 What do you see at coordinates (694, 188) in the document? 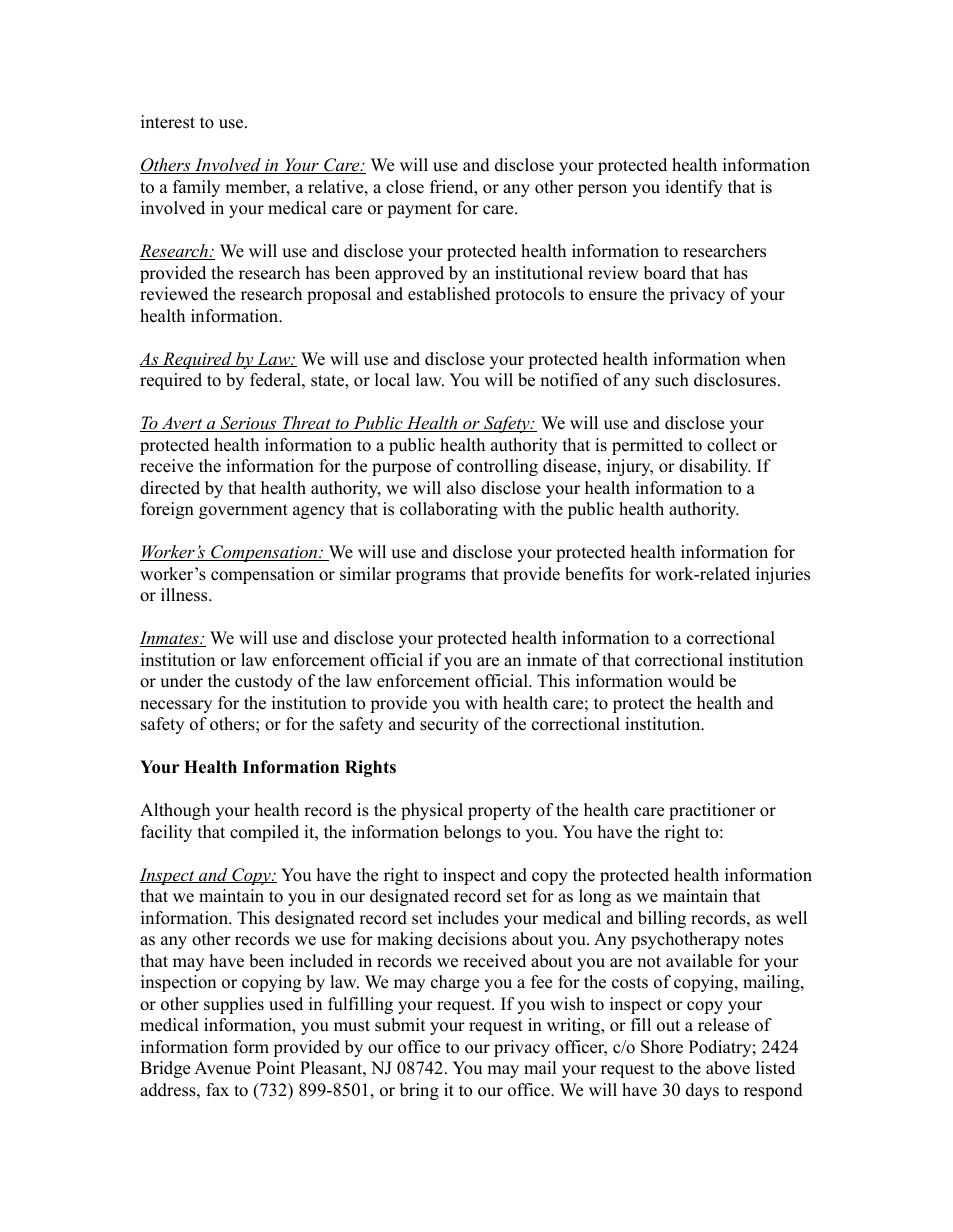
I see `identify` at bounding box center [694, 188].
